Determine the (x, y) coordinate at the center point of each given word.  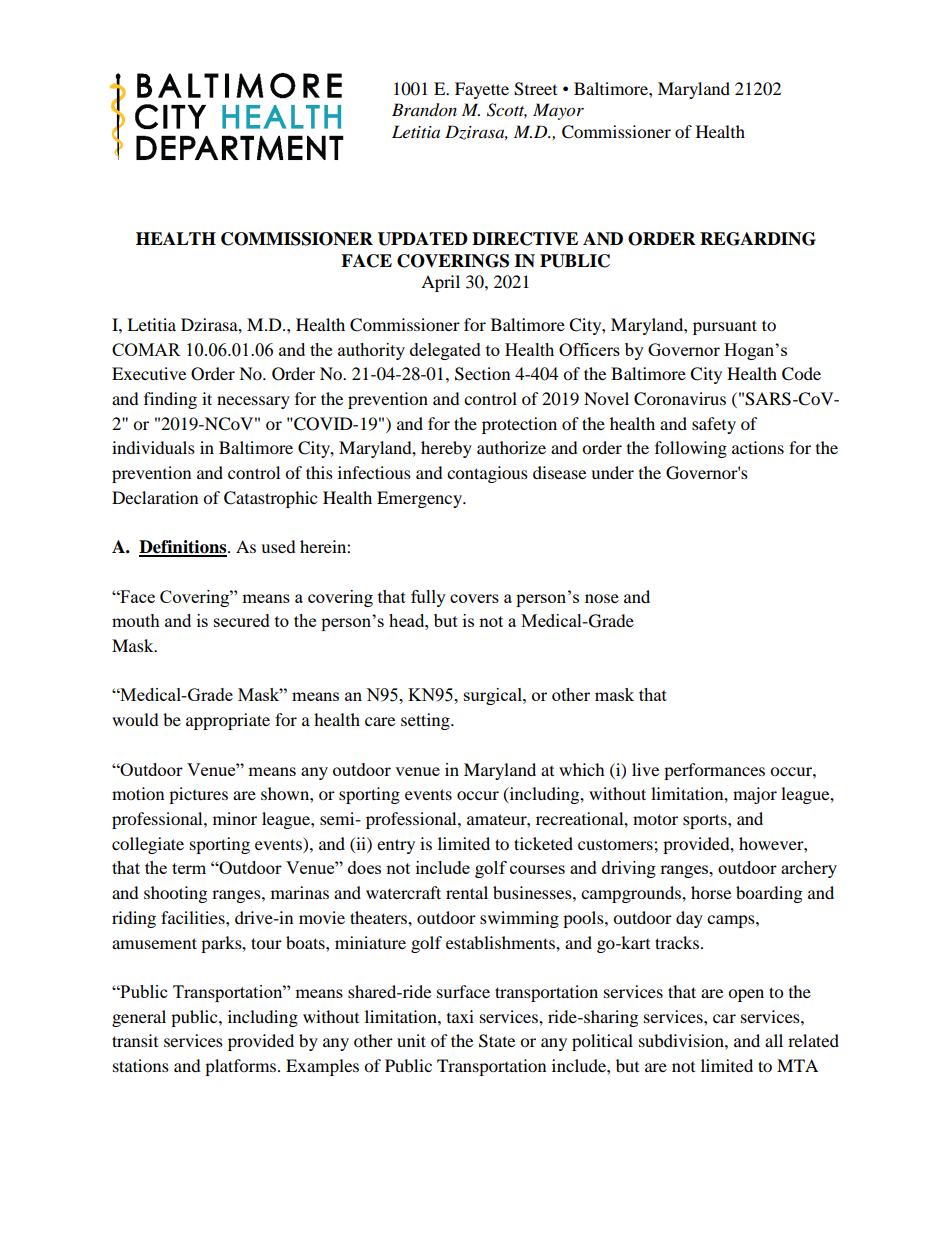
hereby (446, 449)
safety (714, 425)
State (497, 1041)
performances (714, 771)
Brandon (424, 110)
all (774, 1040)
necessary (253, 402)
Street (535, 89)
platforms (242, 1067)
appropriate (228, 721)
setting (426, 721)
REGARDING (758, 239)
